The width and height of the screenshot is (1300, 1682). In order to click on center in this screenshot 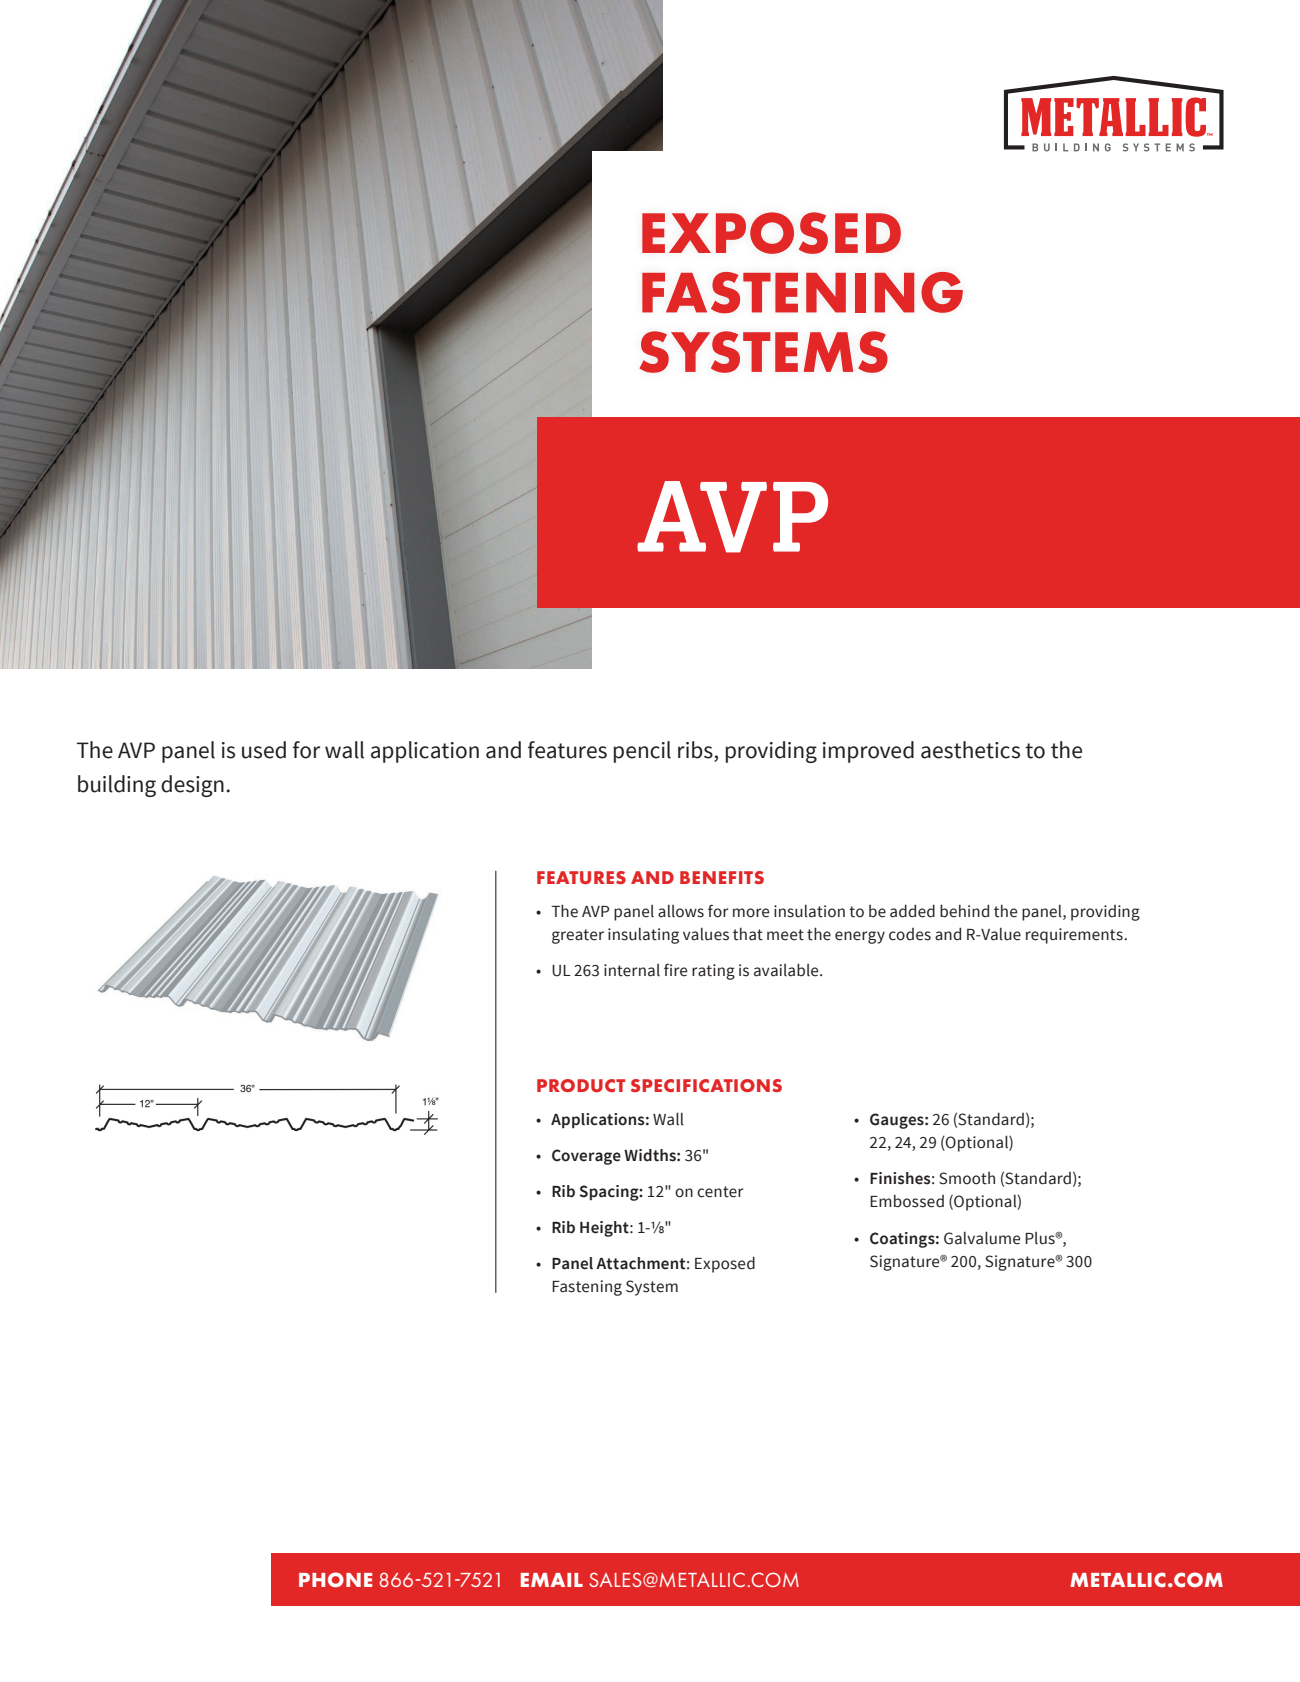, I will do `click(720, 1192)`.
